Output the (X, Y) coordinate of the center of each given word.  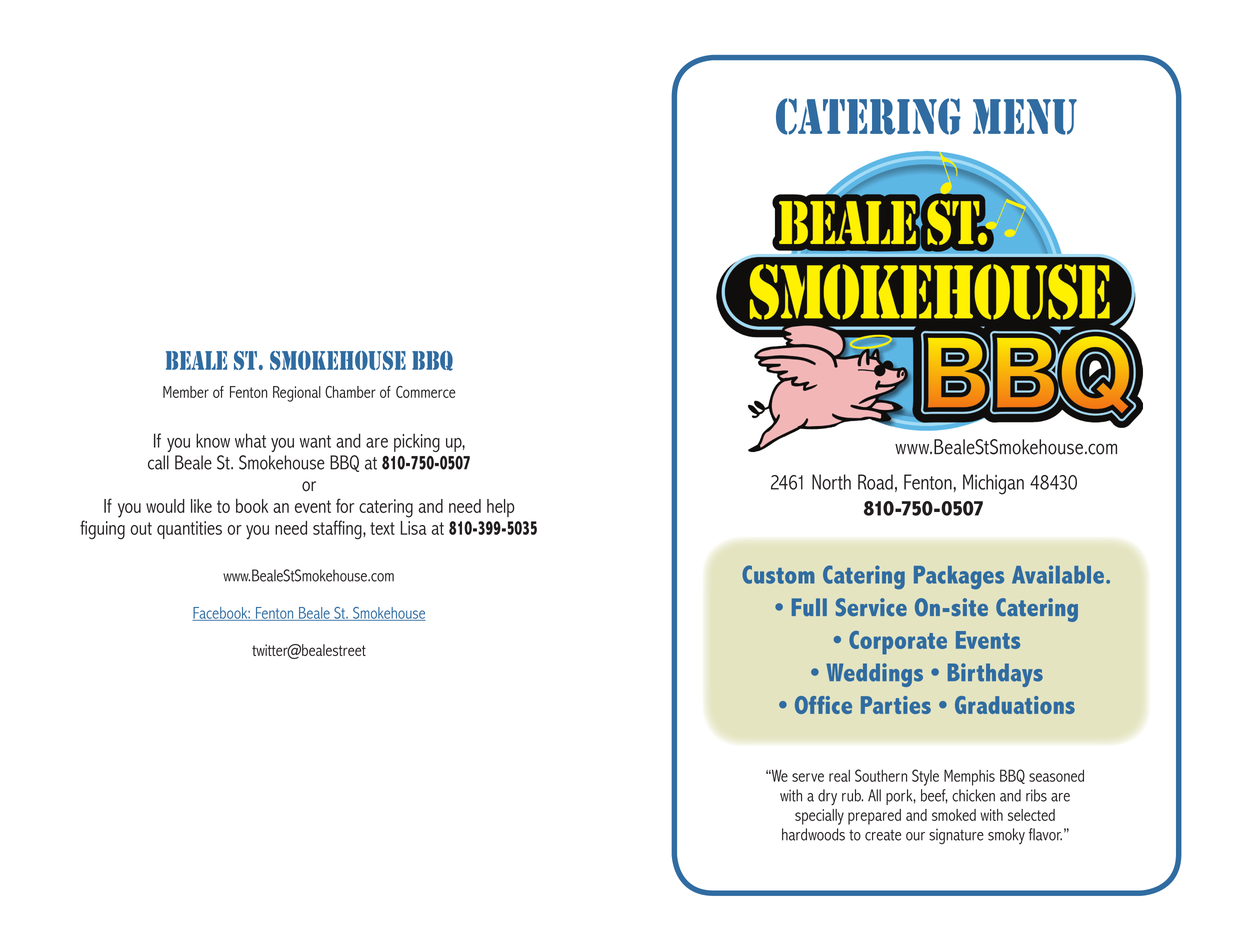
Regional (297, 394)
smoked (954, 815)
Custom (778, 574)
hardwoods (813, 834)
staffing (338, 530)
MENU (1025, 117)
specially (819, 817)
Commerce (426, 392)
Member (186, 392)
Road (875, 482)
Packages (959, 577)
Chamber (350, 392)
